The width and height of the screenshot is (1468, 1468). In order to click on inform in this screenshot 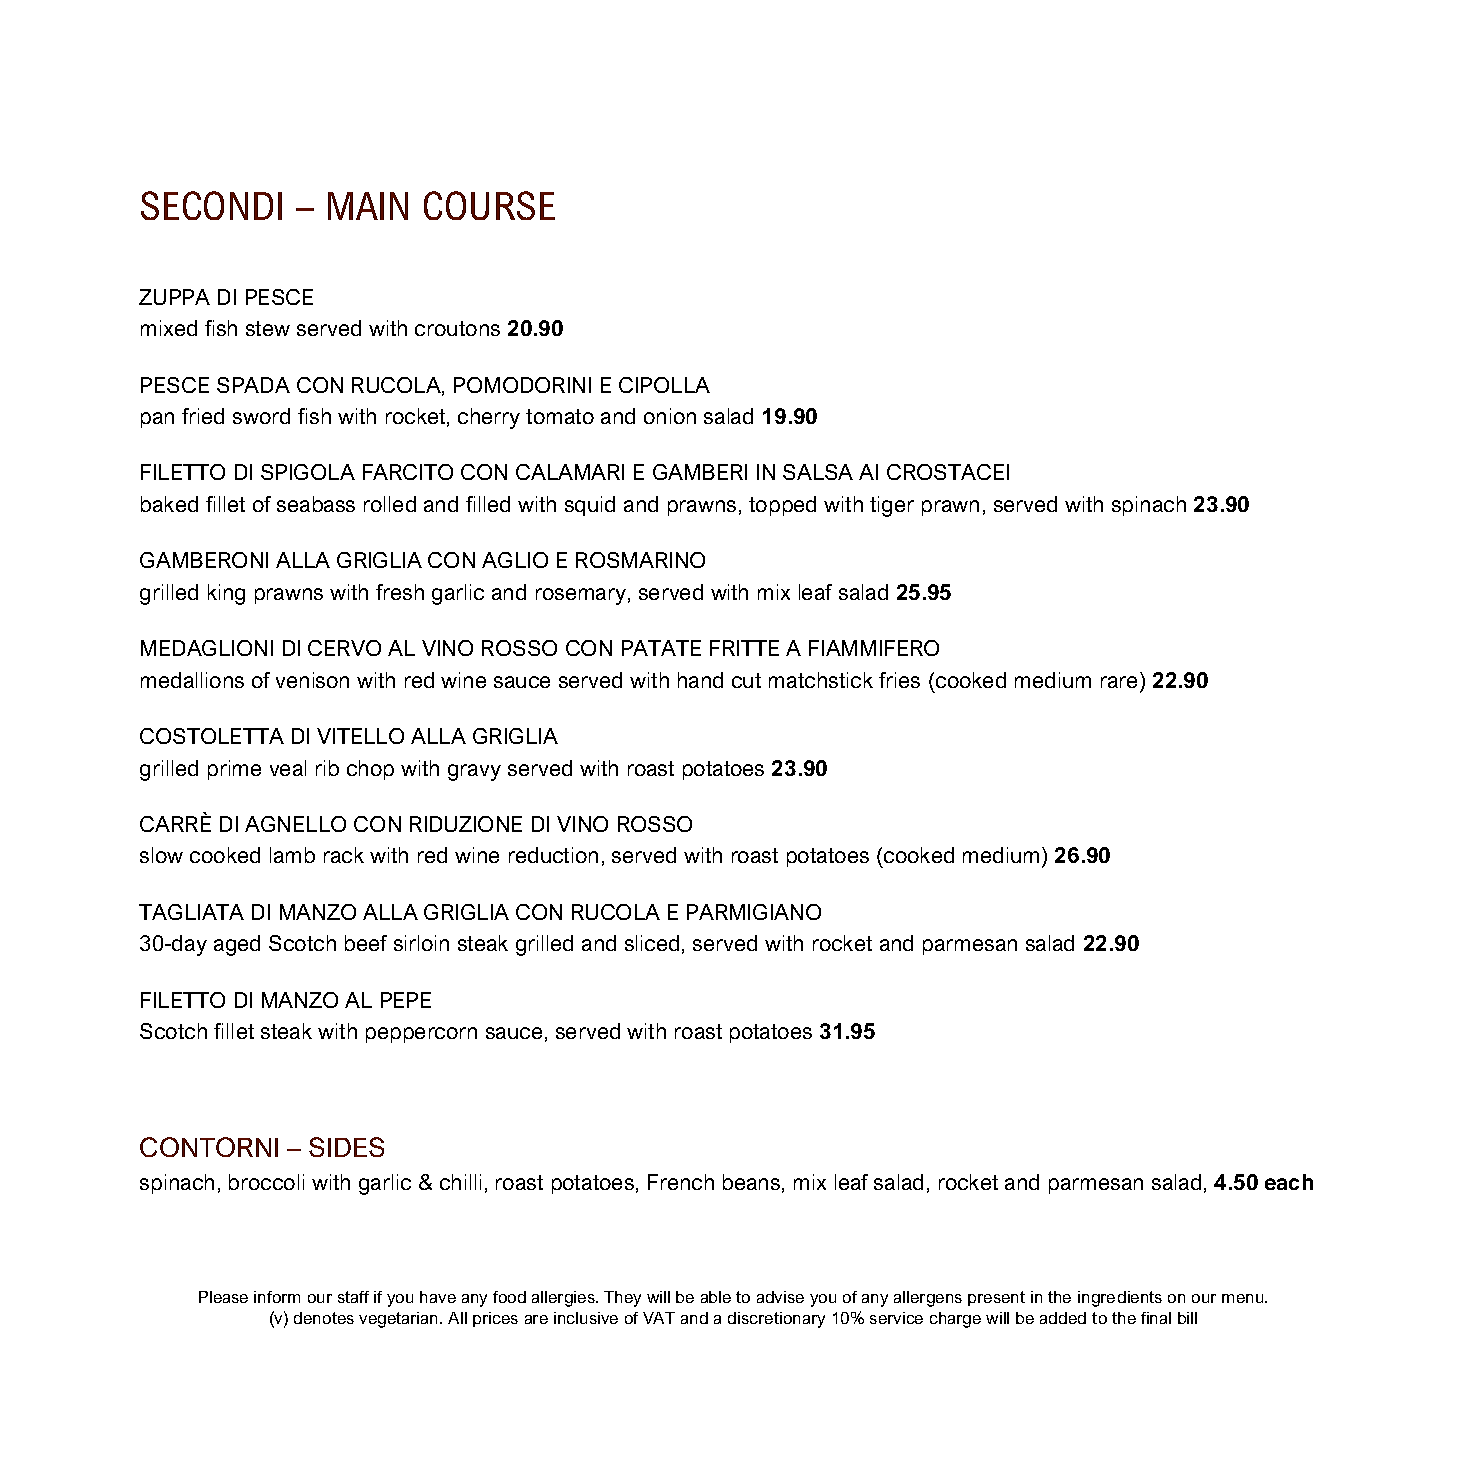, I will do `click(277, 1297)`.
